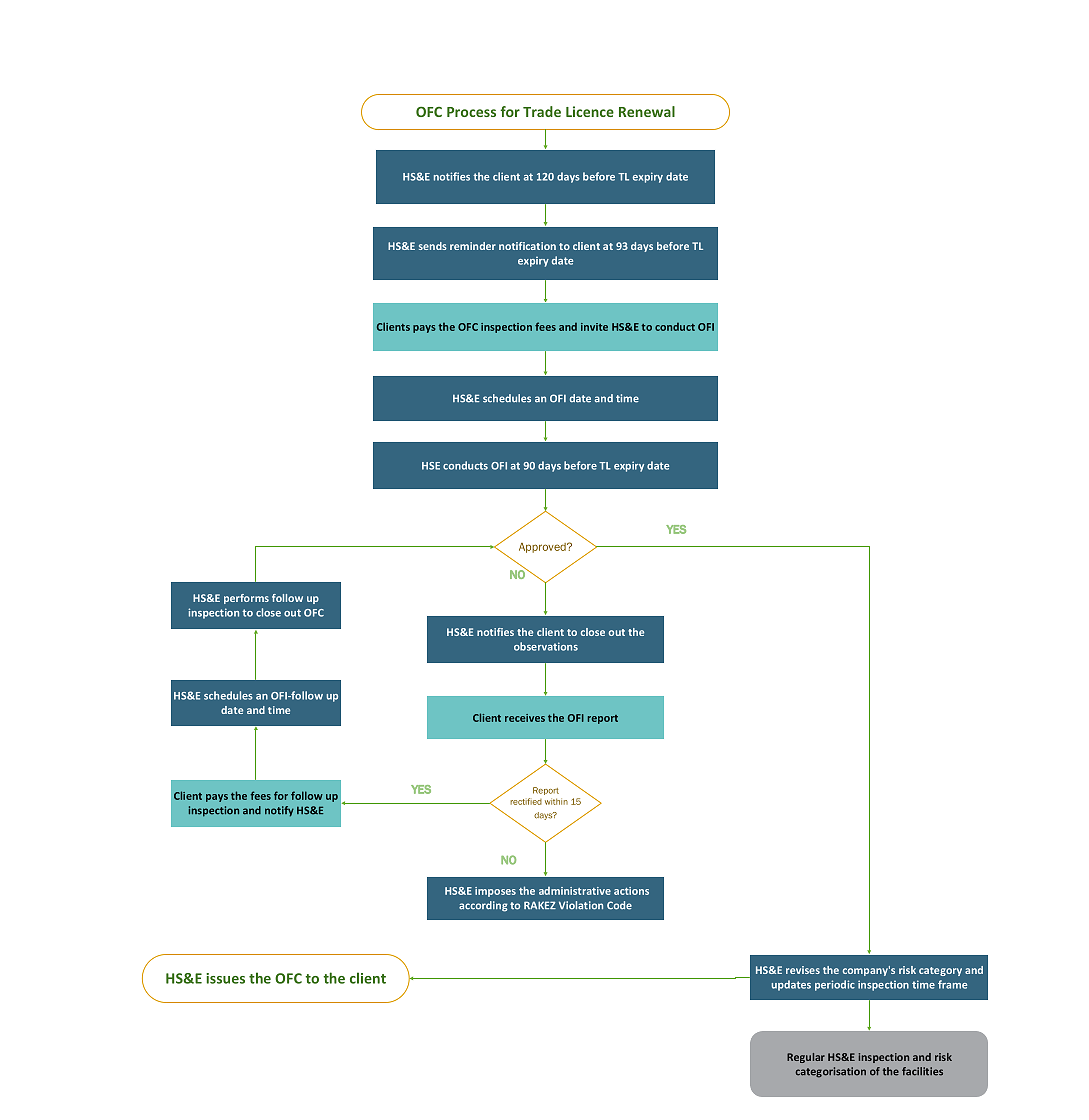 This screenshot has width=1089, height=1120. What do you see at coordinates (575, 891) in the screenshot?
I see `administrative` at bounding box center [575, 891].
